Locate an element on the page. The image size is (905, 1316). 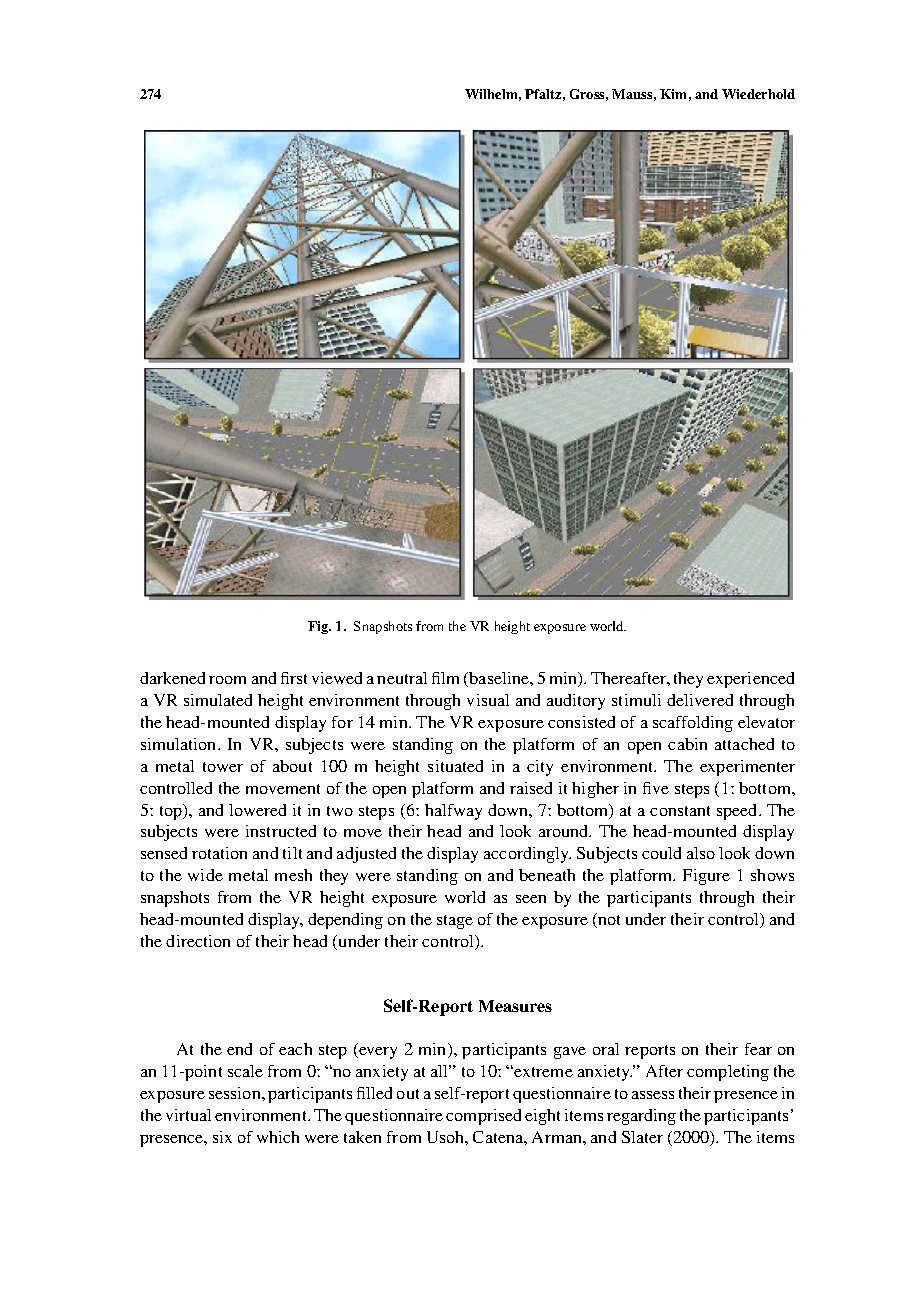
comprised is located at coordinates (483, 1117).
